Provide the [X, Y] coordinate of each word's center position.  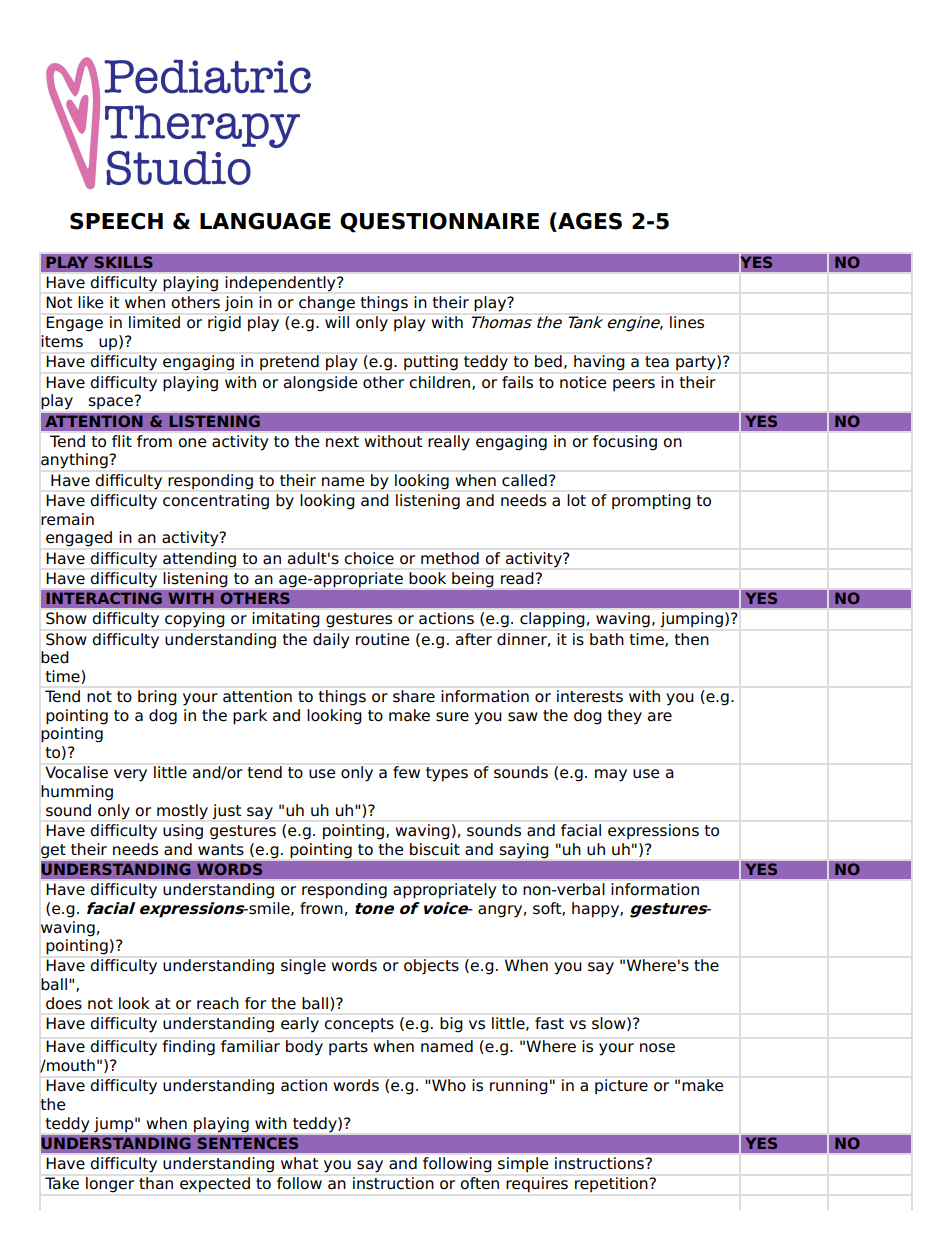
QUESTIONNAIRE [439, 223]
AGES [589, 222]
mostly [182, 812]
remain [67, 519]
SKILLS [123, 262]
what [299, 1163]
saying [524, 851]
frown [321, 908]
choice [369, 558]
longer [110, 1184]
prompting [651, 502]
